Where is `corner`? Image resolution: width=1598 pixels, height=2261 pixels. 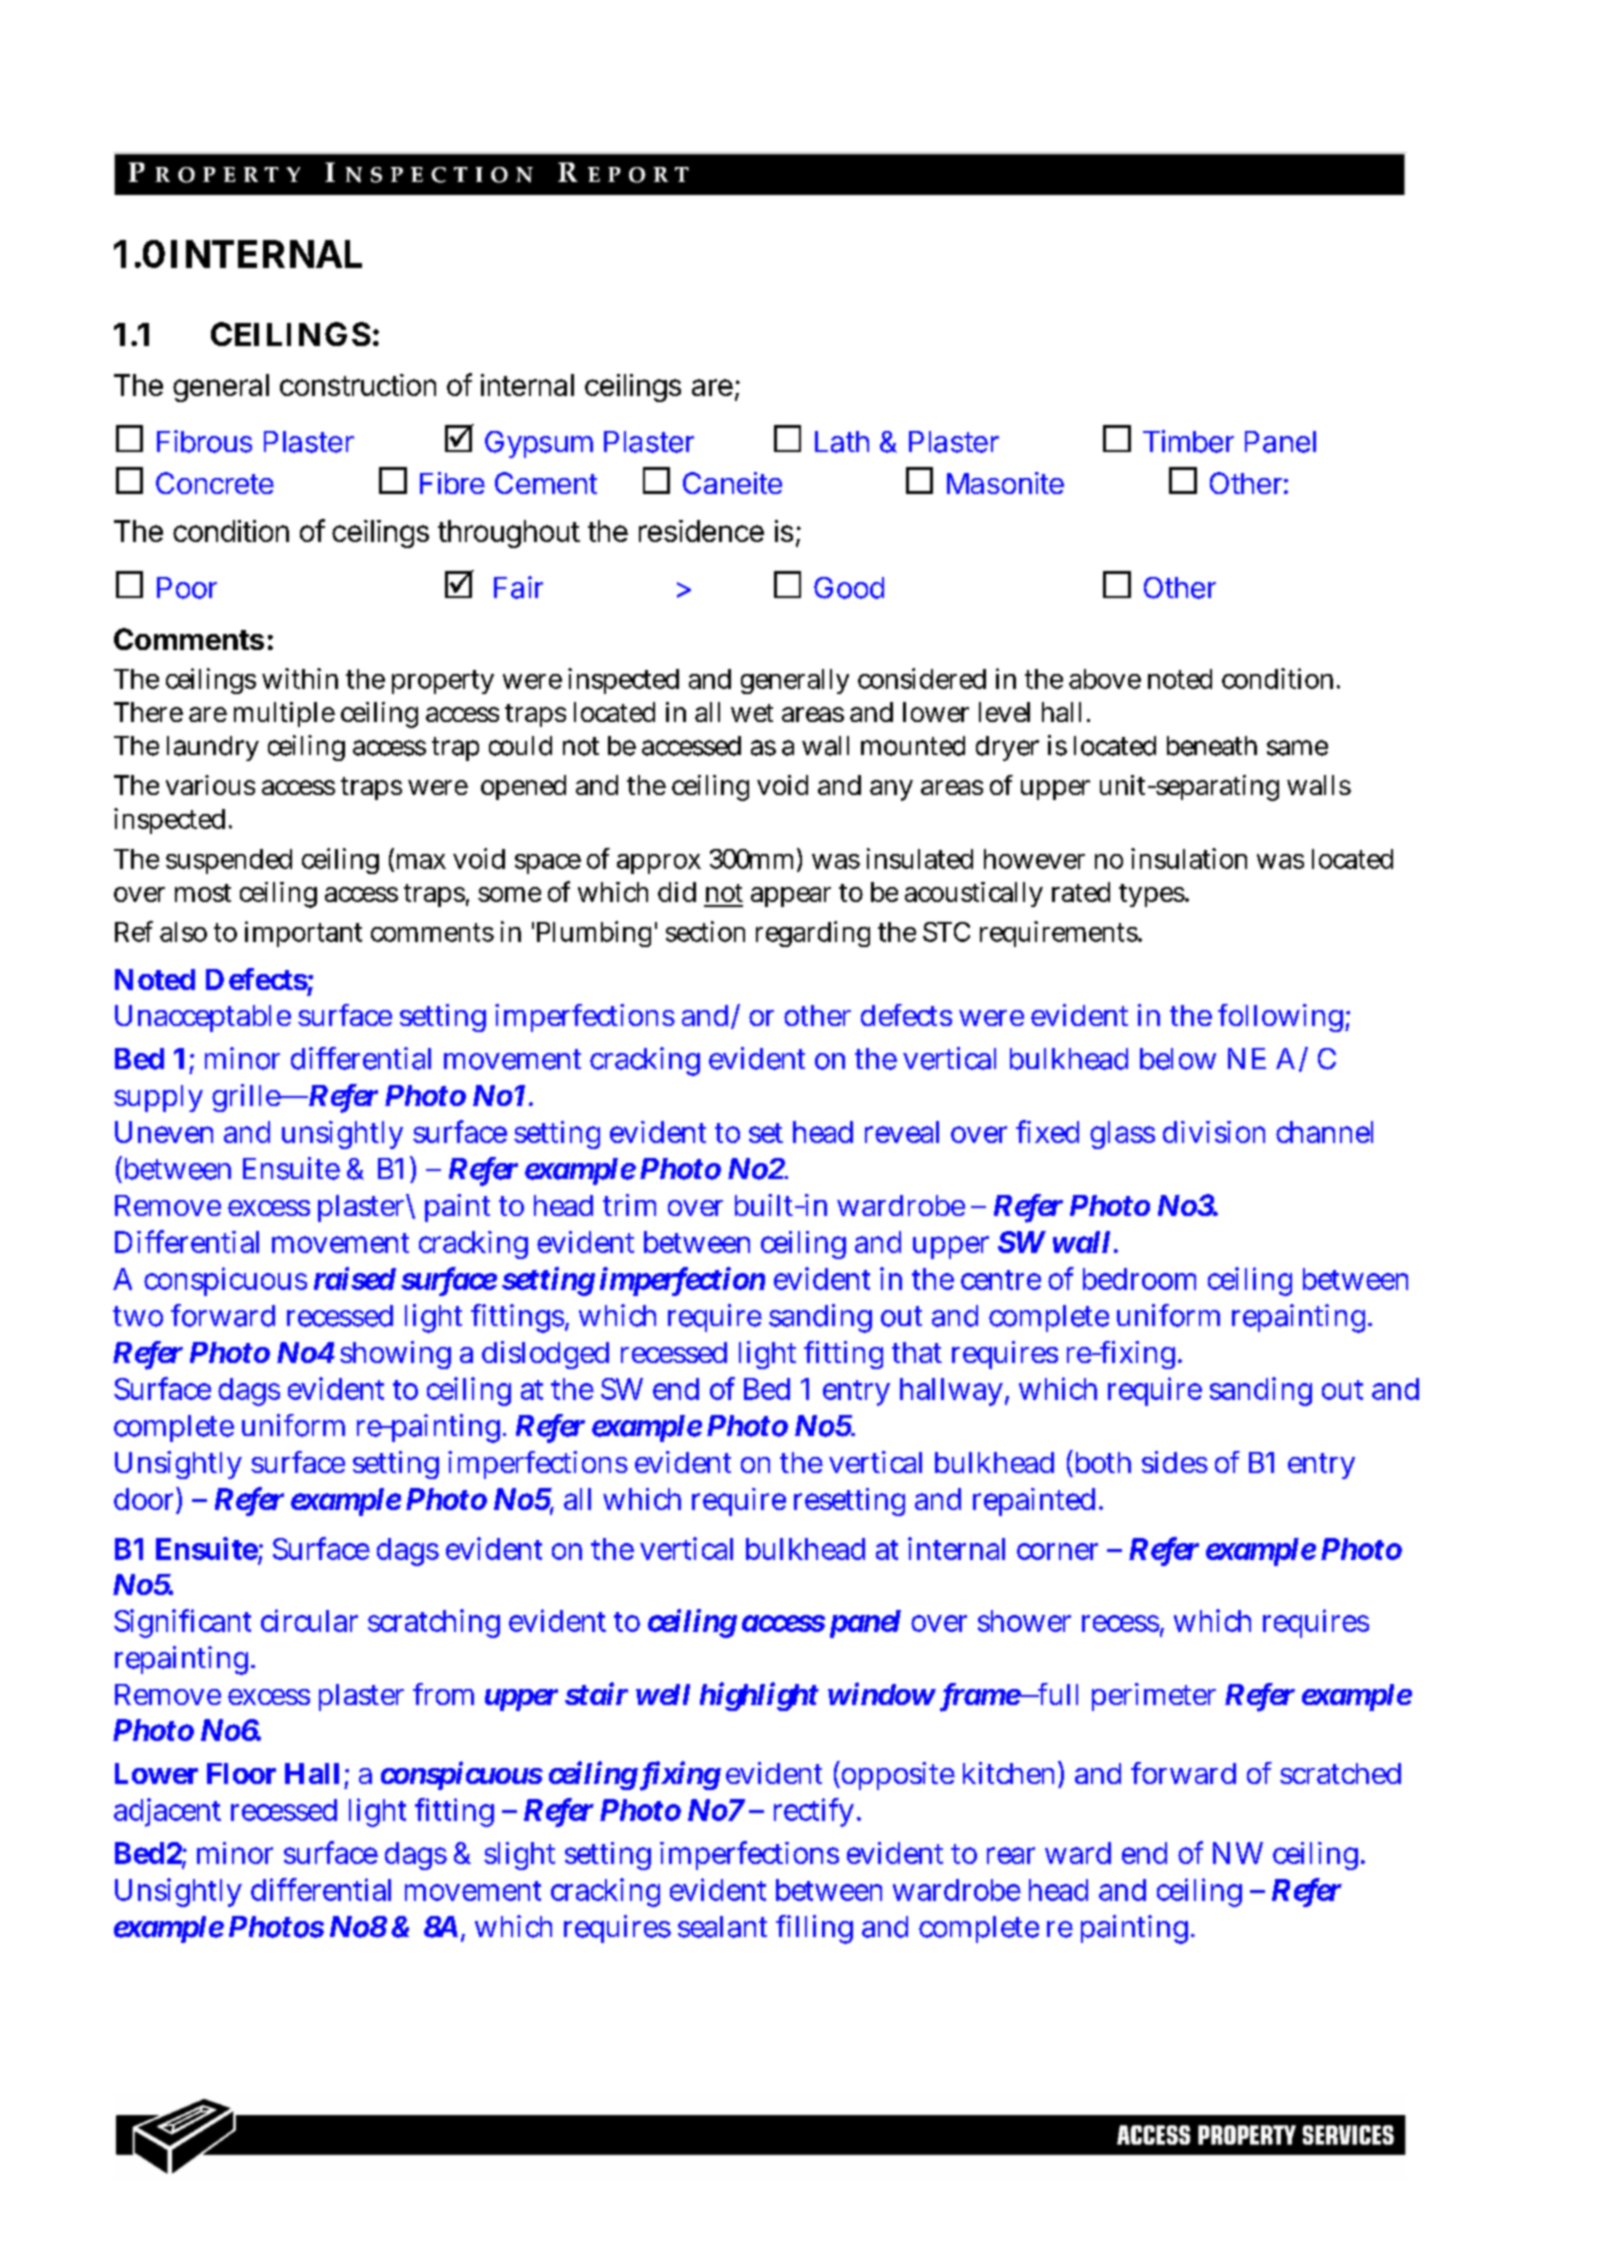 corner is located at coordinates (1057, 1551).
